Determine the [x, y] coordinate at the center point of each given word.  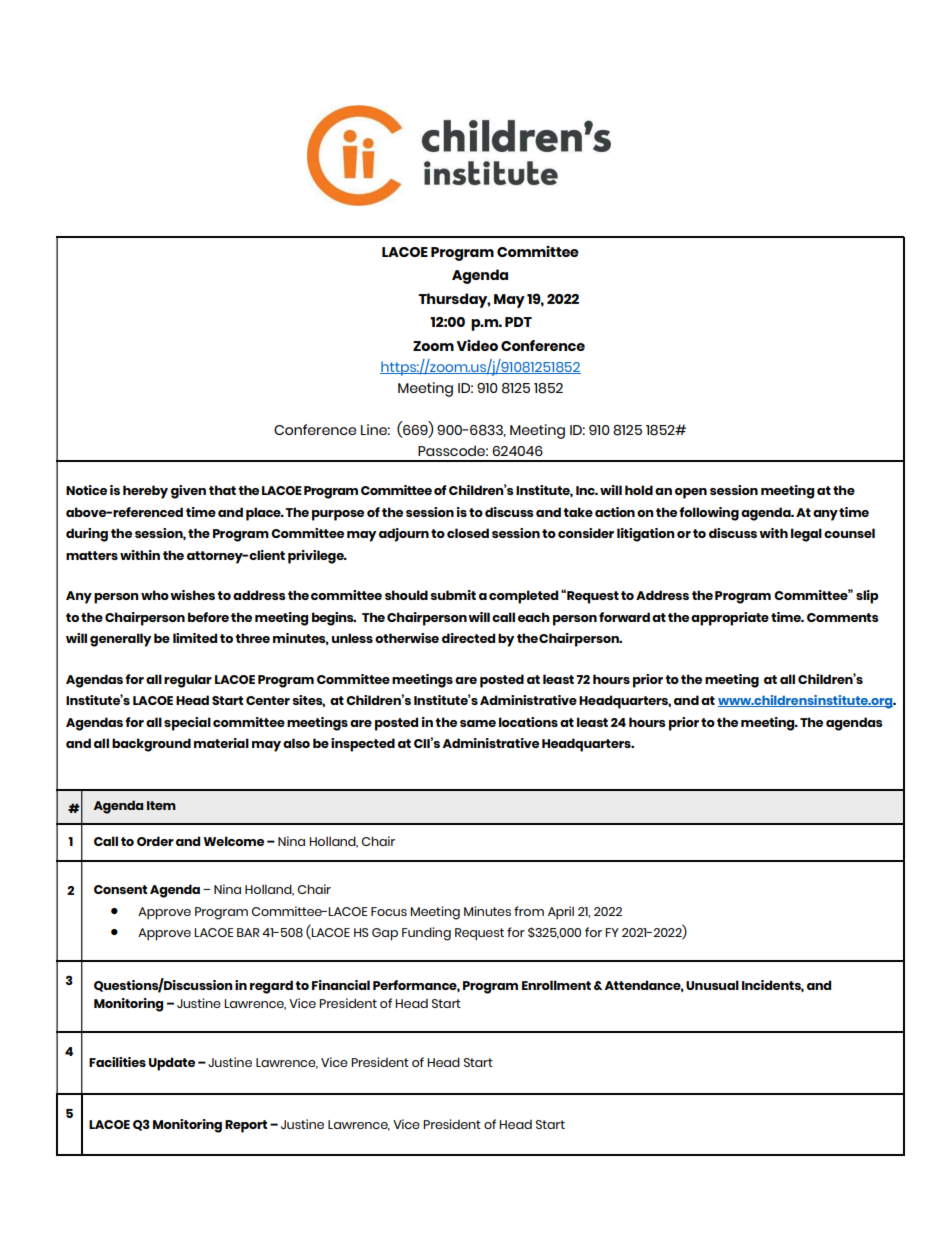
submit [453, 595]
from [529, 911]
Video [477, 345]
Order [155, 841]
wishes [192, 595]
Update [172, 1064]
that [222, 490]
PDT [518, 322]
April [561, 913]
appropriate [730, 619]
